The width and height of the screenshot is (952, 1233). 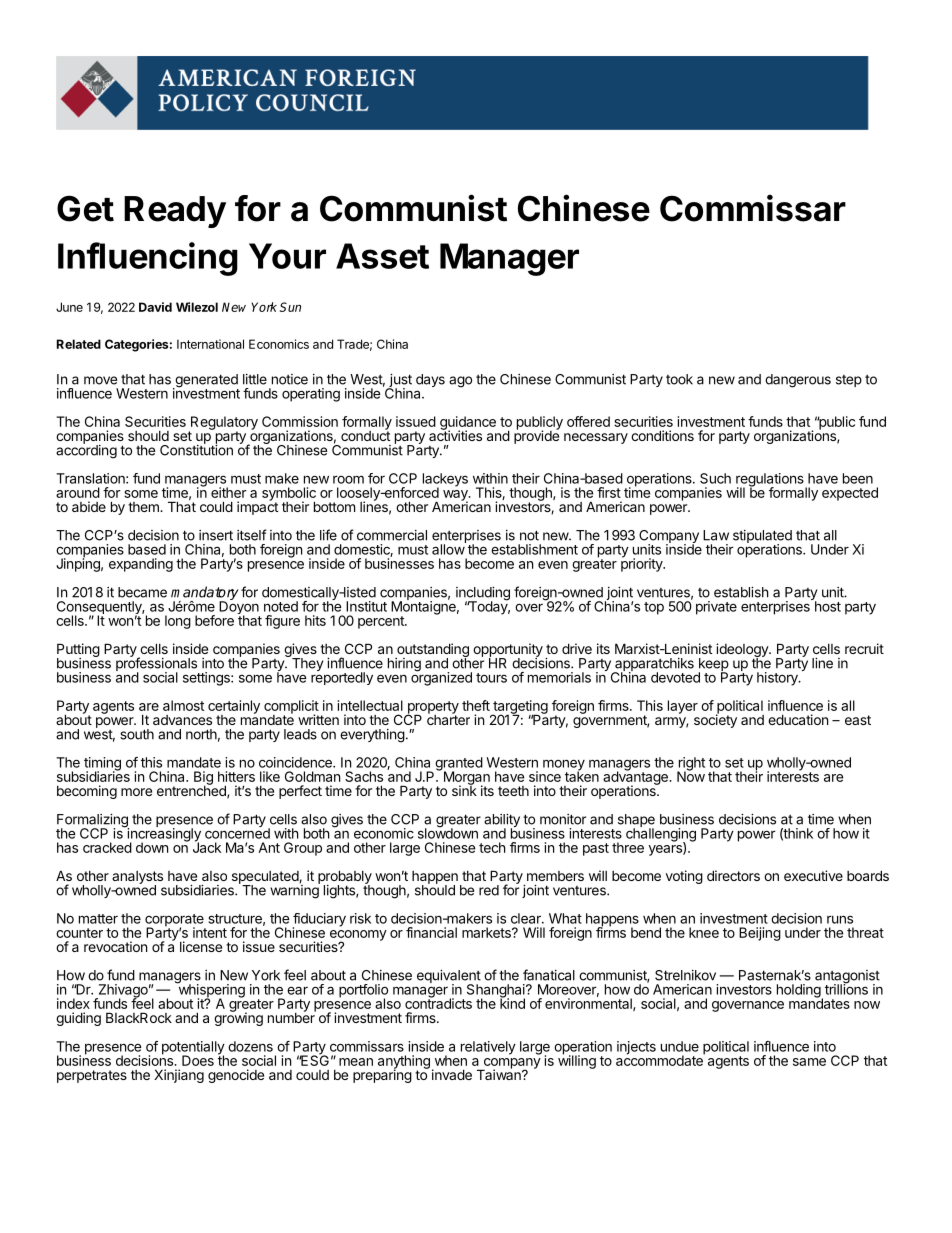 What do you see at coordinates (148, 259) in the screenshot?
I see `Influencing` at bounding box center [148, 259].
